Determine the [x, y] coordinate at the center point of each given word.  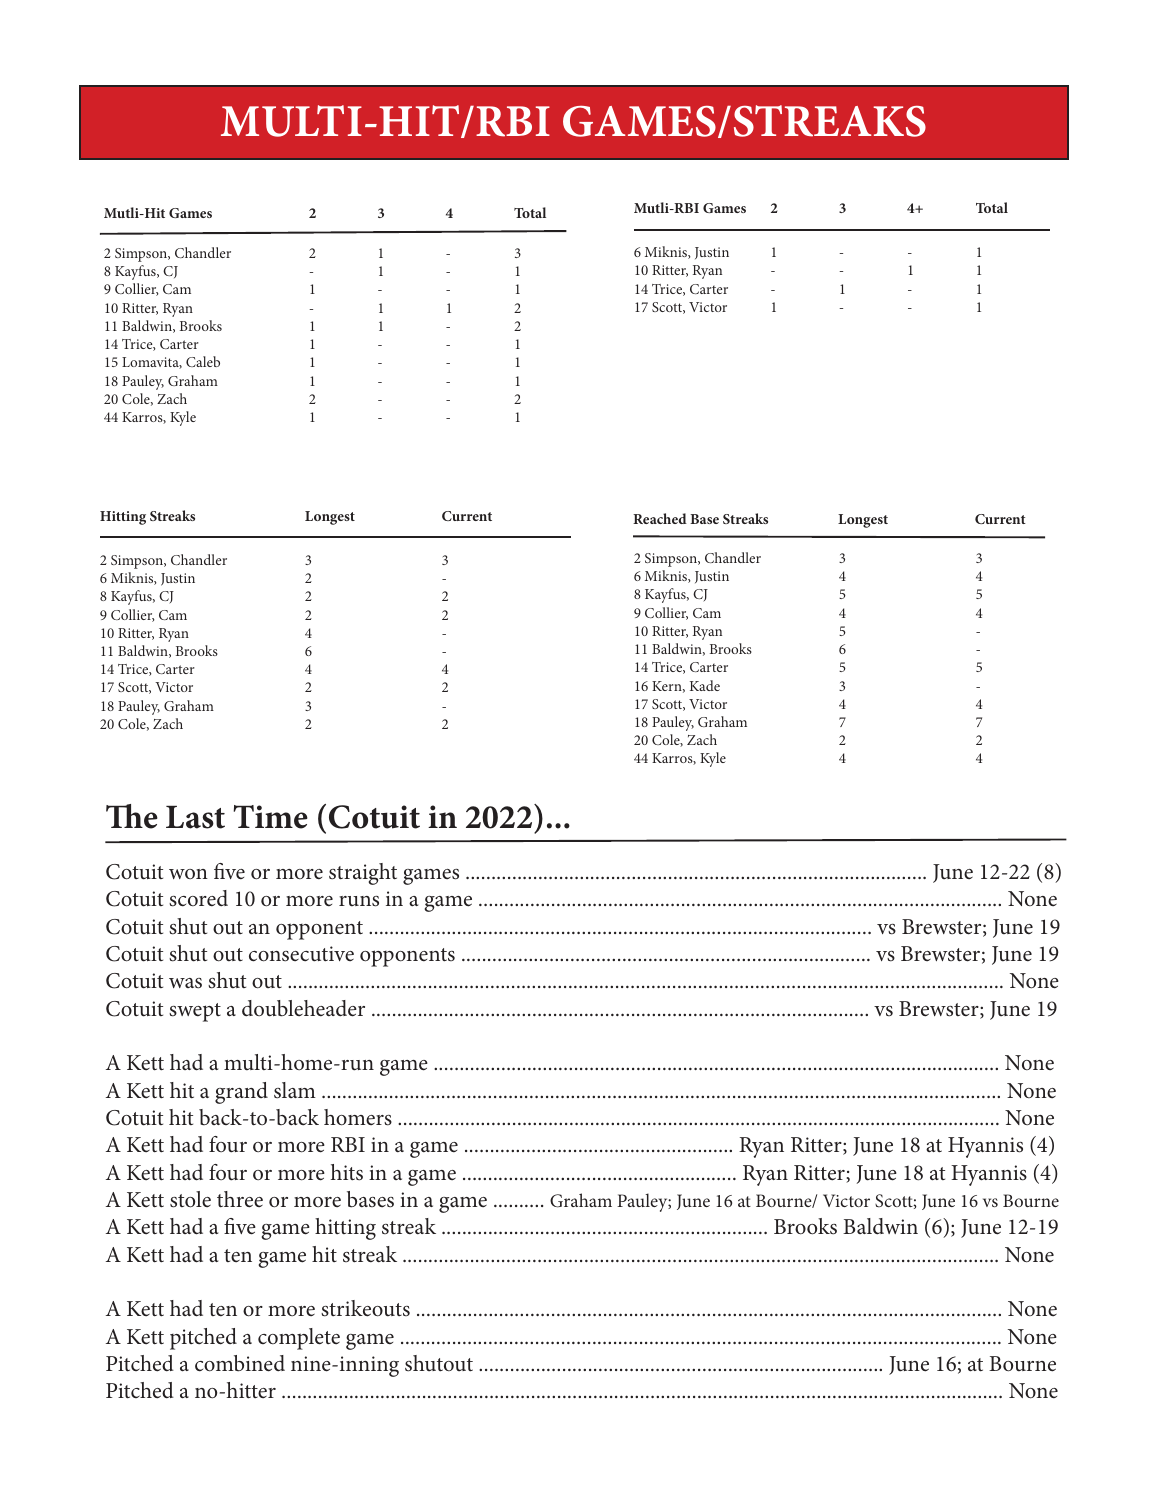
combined [240, 1363]
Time [270, 817]
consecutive [301, 954]
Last [195, 817]
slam [295, 1090]
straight [363, 874]
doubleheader [303, 1008]
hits [347, 1172]
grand [241, 1093]
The [132, 816]
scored [198, 898]
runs [359, 901]
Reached [660, 518]
